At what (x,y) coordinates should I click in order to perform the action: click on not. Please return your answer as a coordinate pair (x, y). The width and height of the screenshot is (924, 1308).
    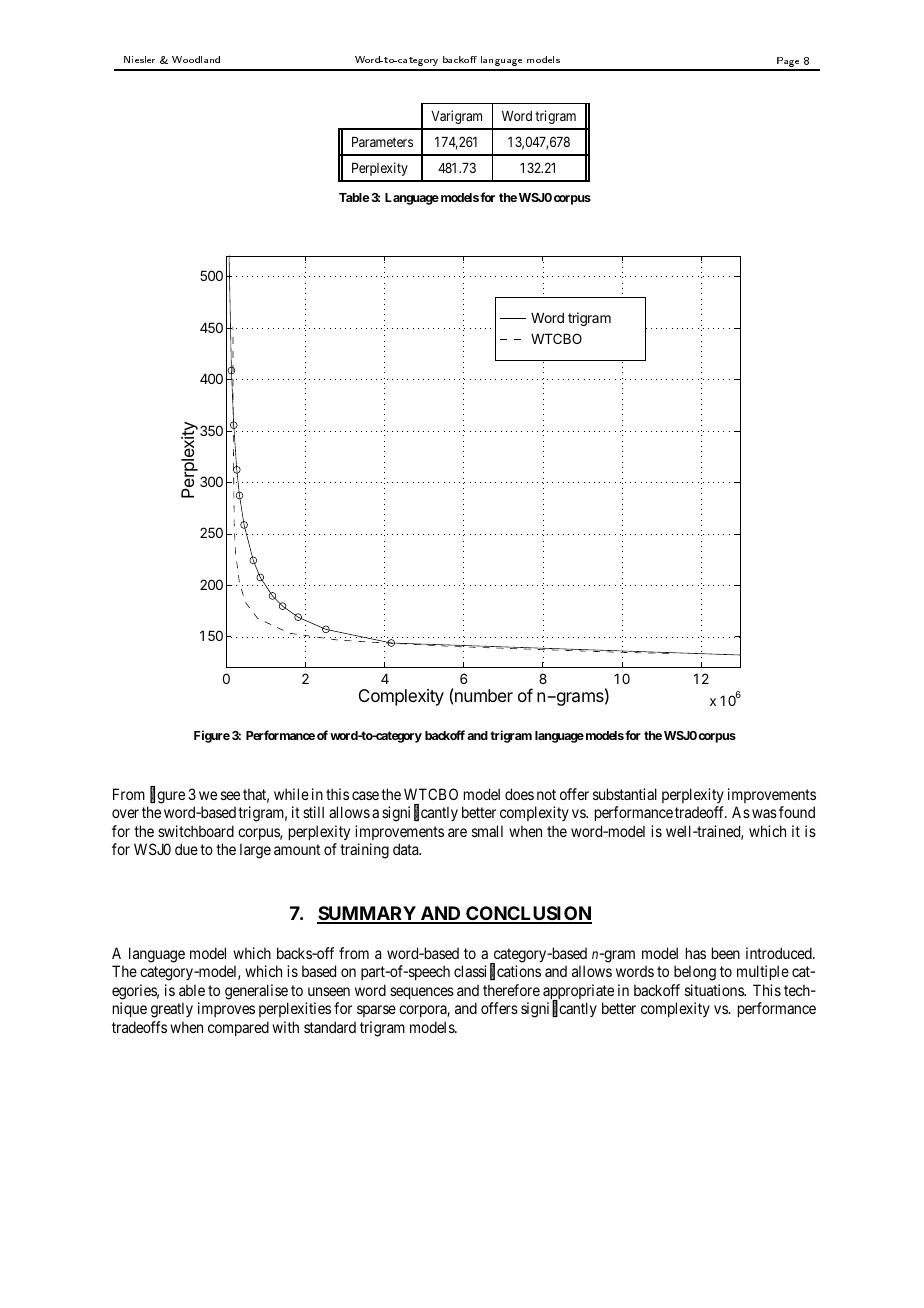
    Looking at the image, I should click on (546, 794).
